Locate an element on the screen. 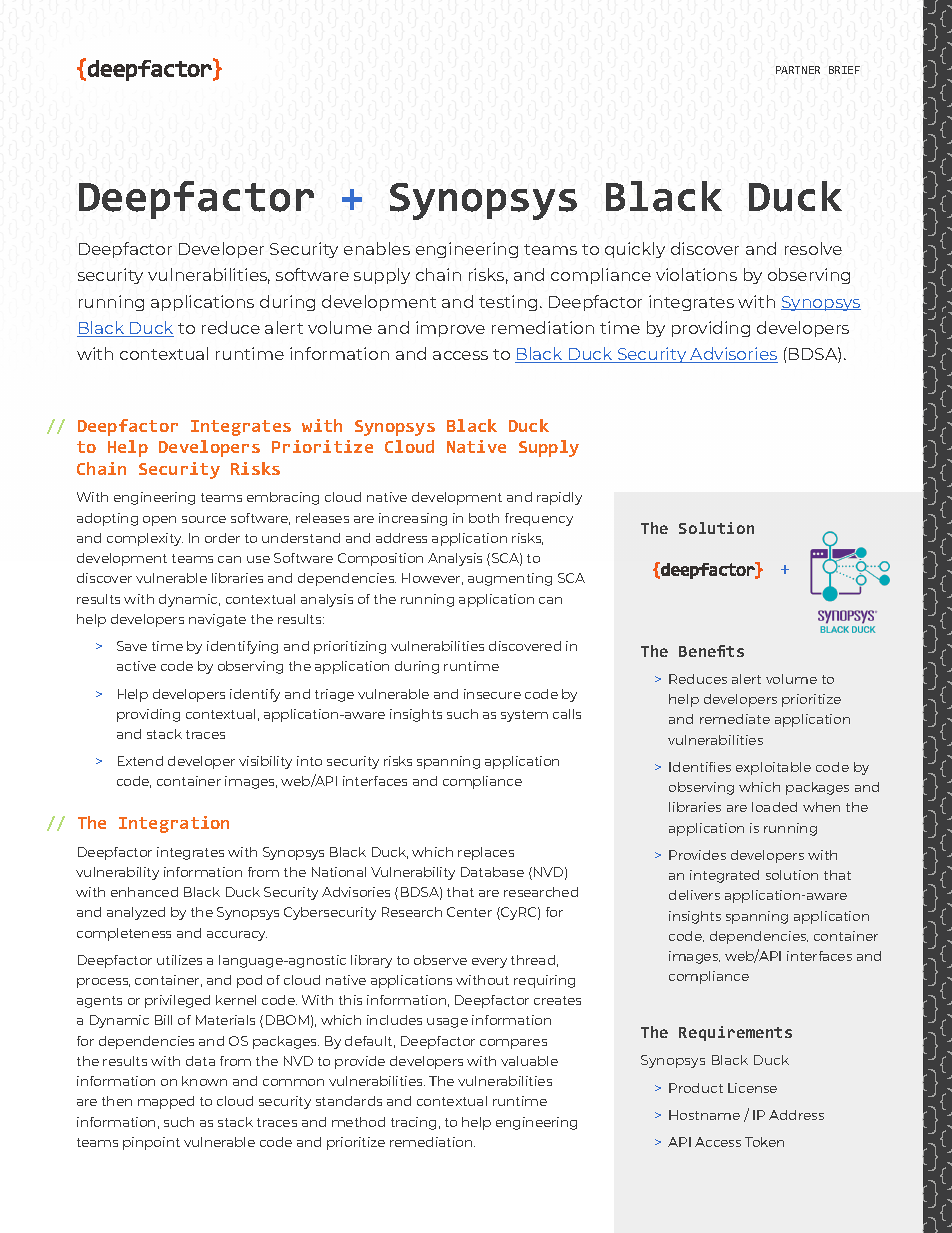  mapped is located at coordinates (166, 1102).
